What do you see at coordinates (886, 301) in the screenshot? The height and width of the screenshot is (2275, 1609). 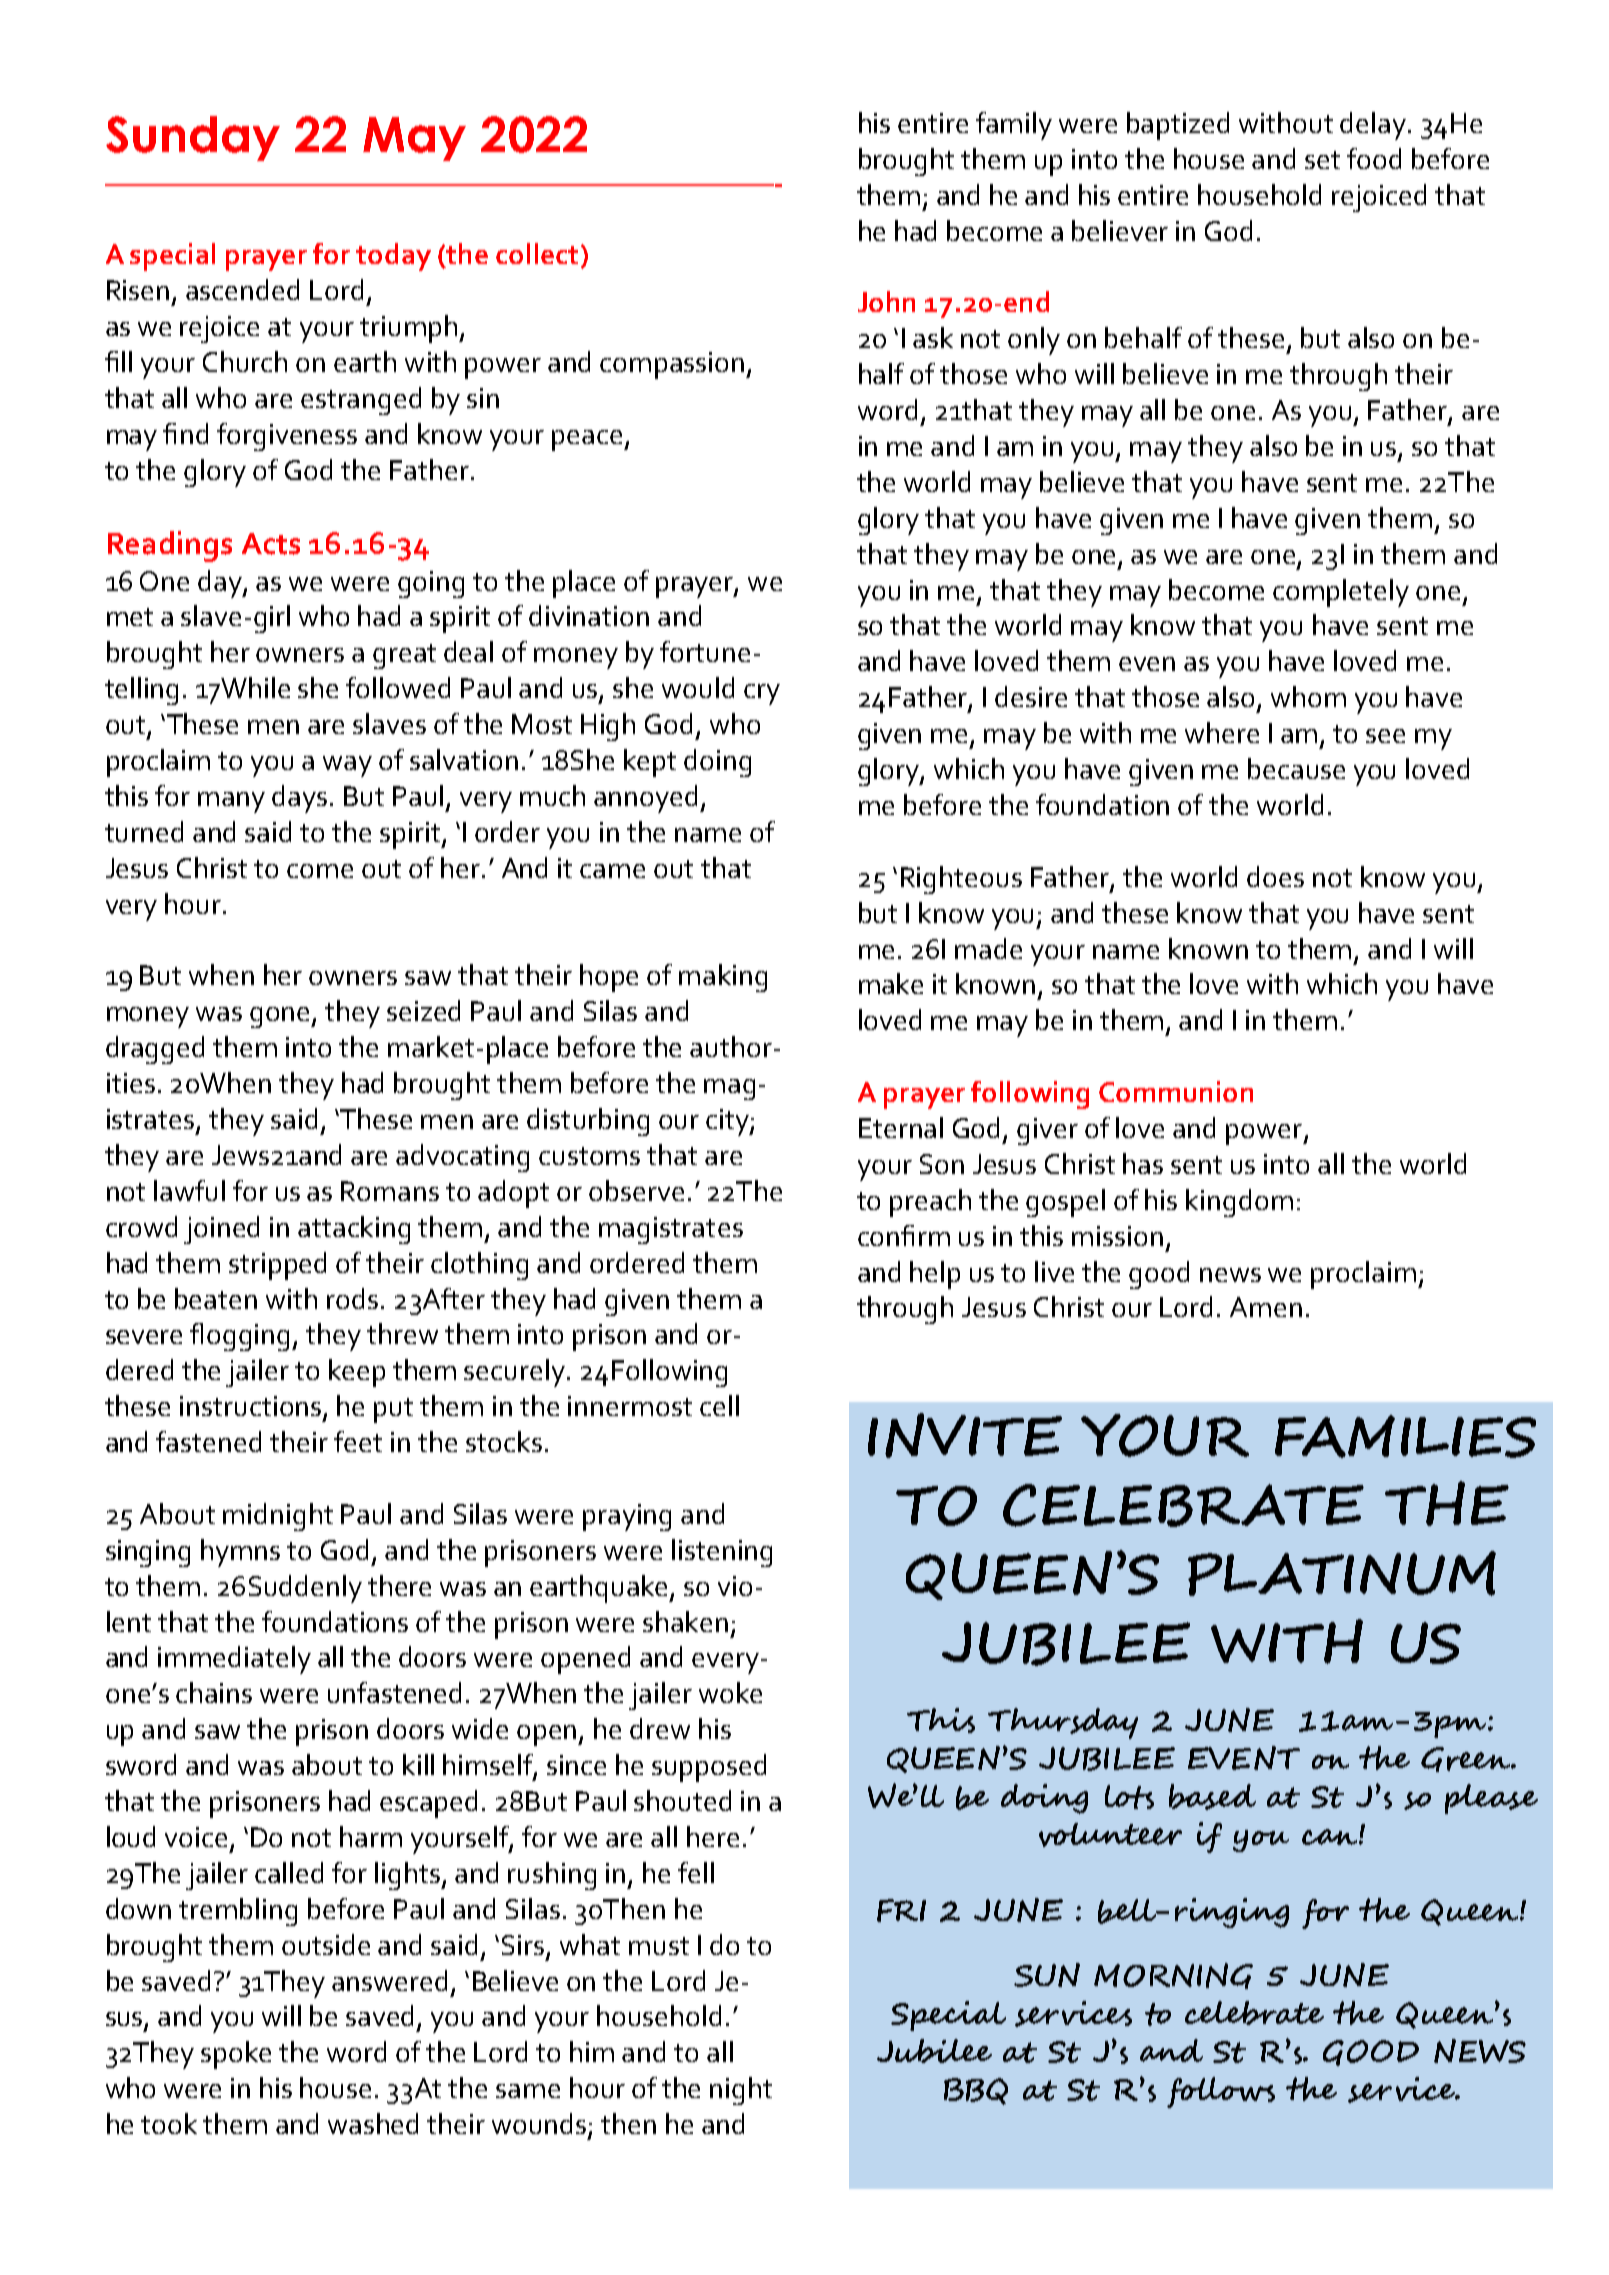 I see `John` at bounding box center [886, 301].
